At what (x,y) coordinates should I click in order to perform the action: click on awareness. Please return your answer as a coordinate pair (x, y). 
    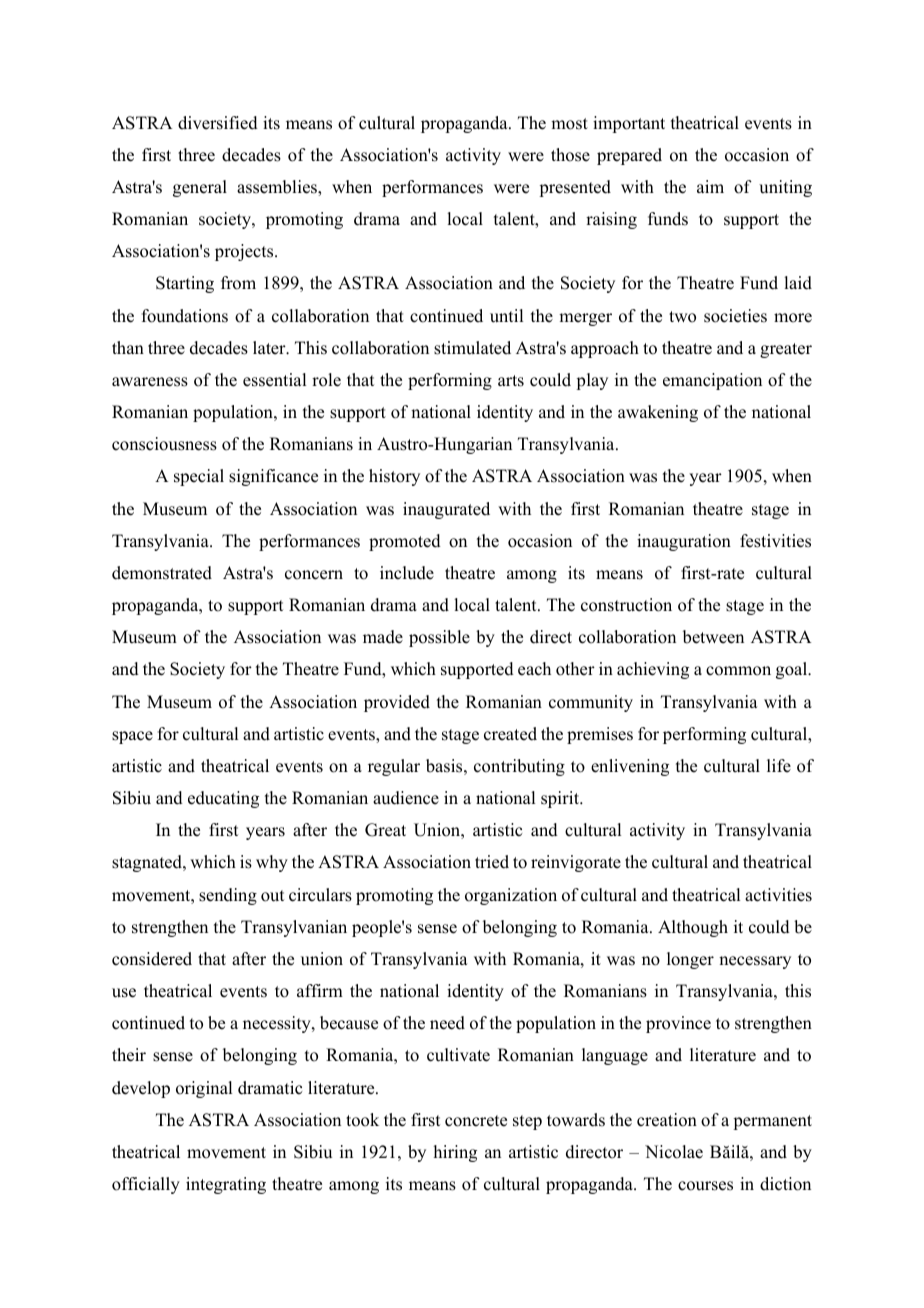
    Looking at the image, I should click on (150, 382).
